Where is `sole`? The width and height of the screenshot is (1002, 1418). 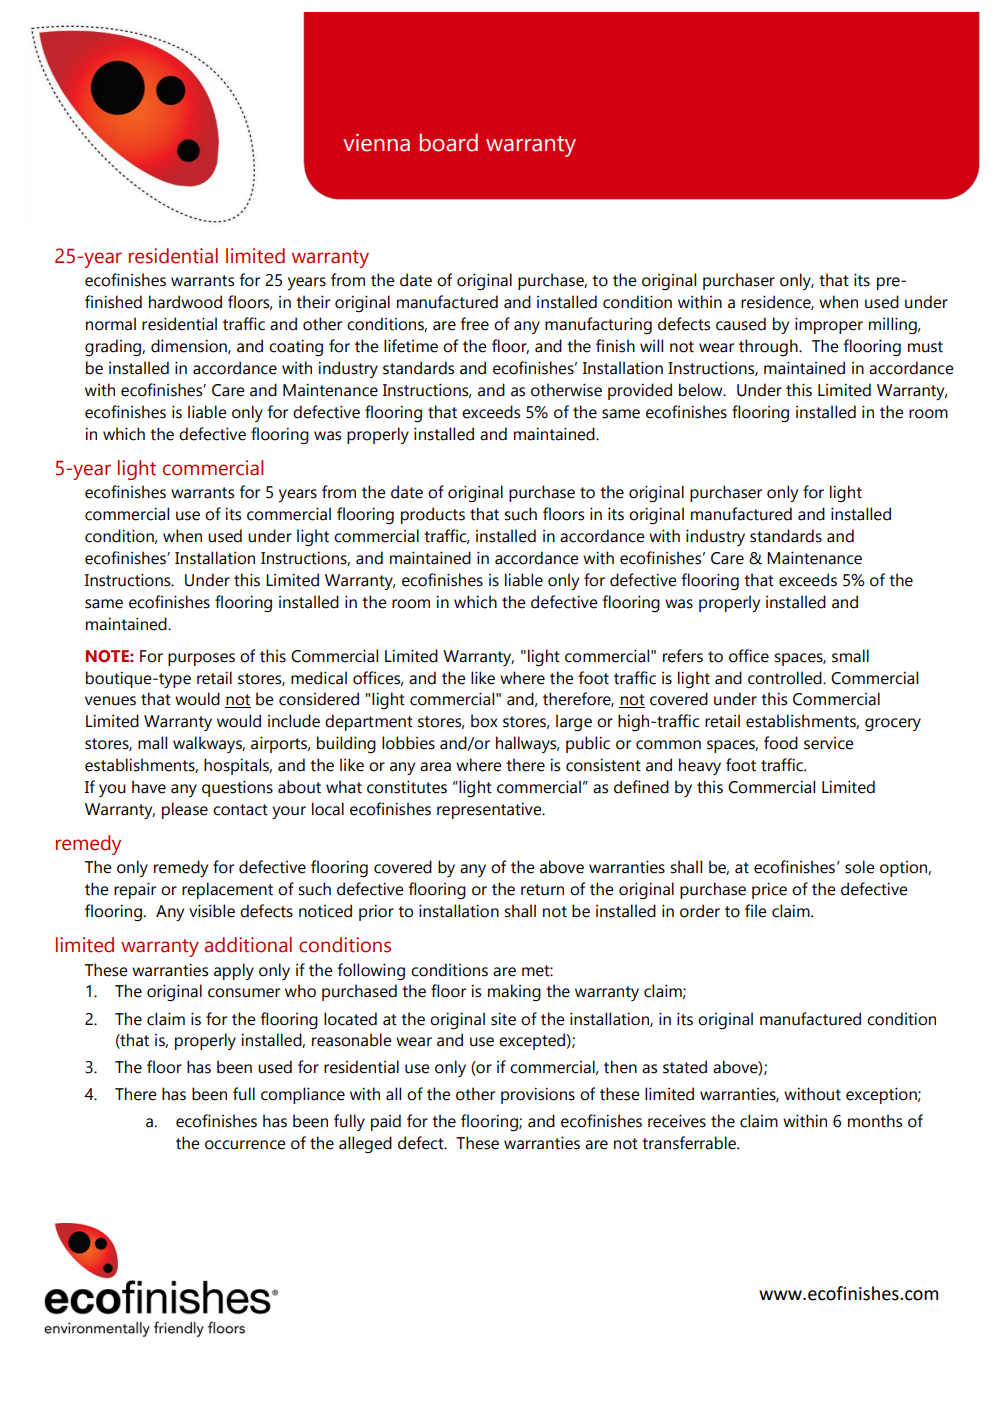 sole is located at coordinates (860, 867).
